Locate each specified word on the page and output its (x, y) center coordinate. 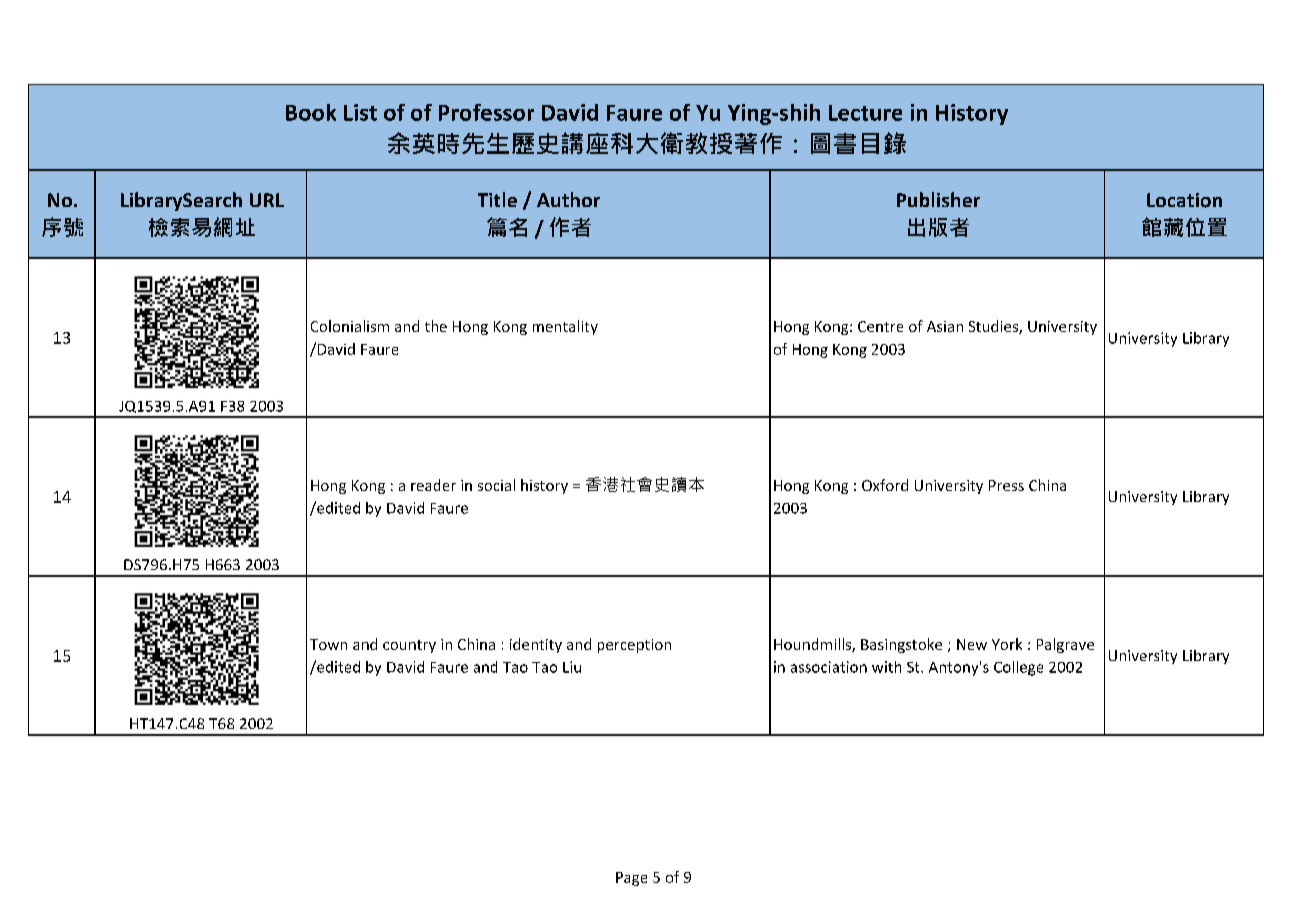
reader (433, 485)
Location (1184, 200)
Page (631, 879)
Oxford (885, 485)
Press (1006, 485)
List (360, 112)
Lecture (865, 113)
